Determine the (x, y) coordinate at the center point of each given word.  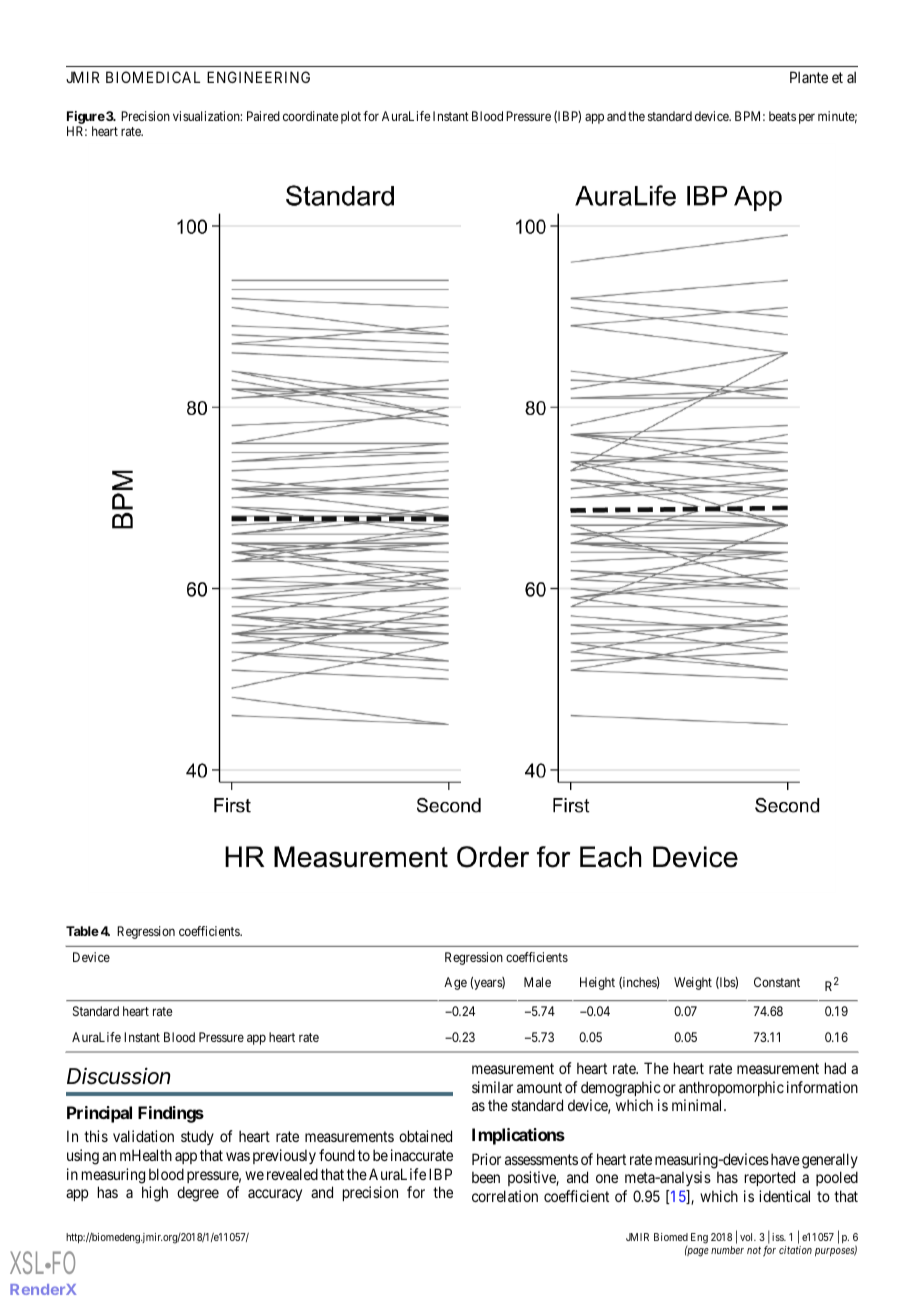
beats (782, 116)
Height (597, 983)
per (807, 118)
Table (82, 931)
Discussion (118, 1076)
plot (351, 117)
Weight (693, 983)
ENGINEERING (258, 77)
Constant (777, 982)
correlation (505, 1196)
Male (537, 982)
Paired (263, 116)
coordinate (311, 116)
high (155, 1194)
